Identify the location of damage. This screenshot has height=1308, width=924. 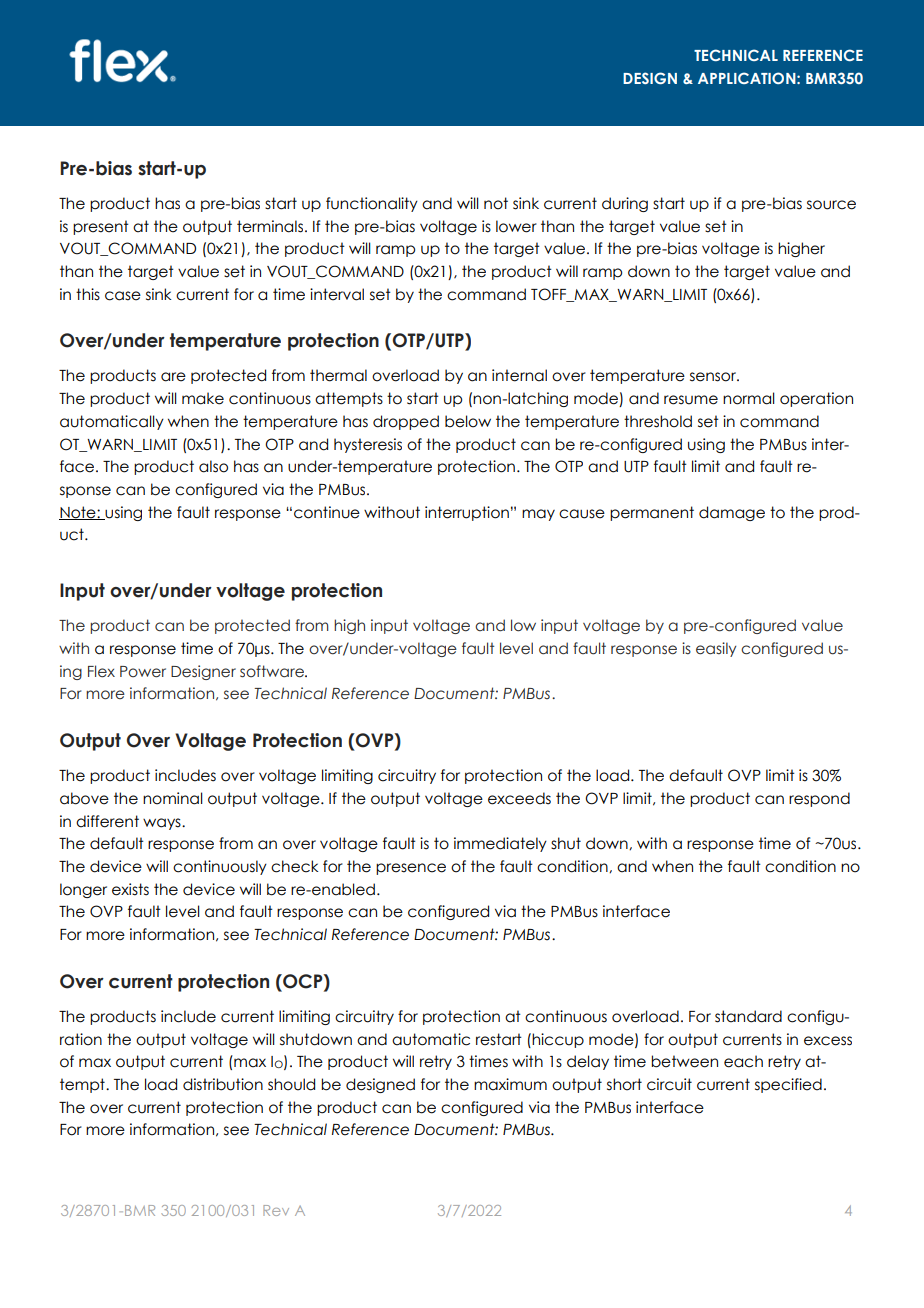
(732, 513).
